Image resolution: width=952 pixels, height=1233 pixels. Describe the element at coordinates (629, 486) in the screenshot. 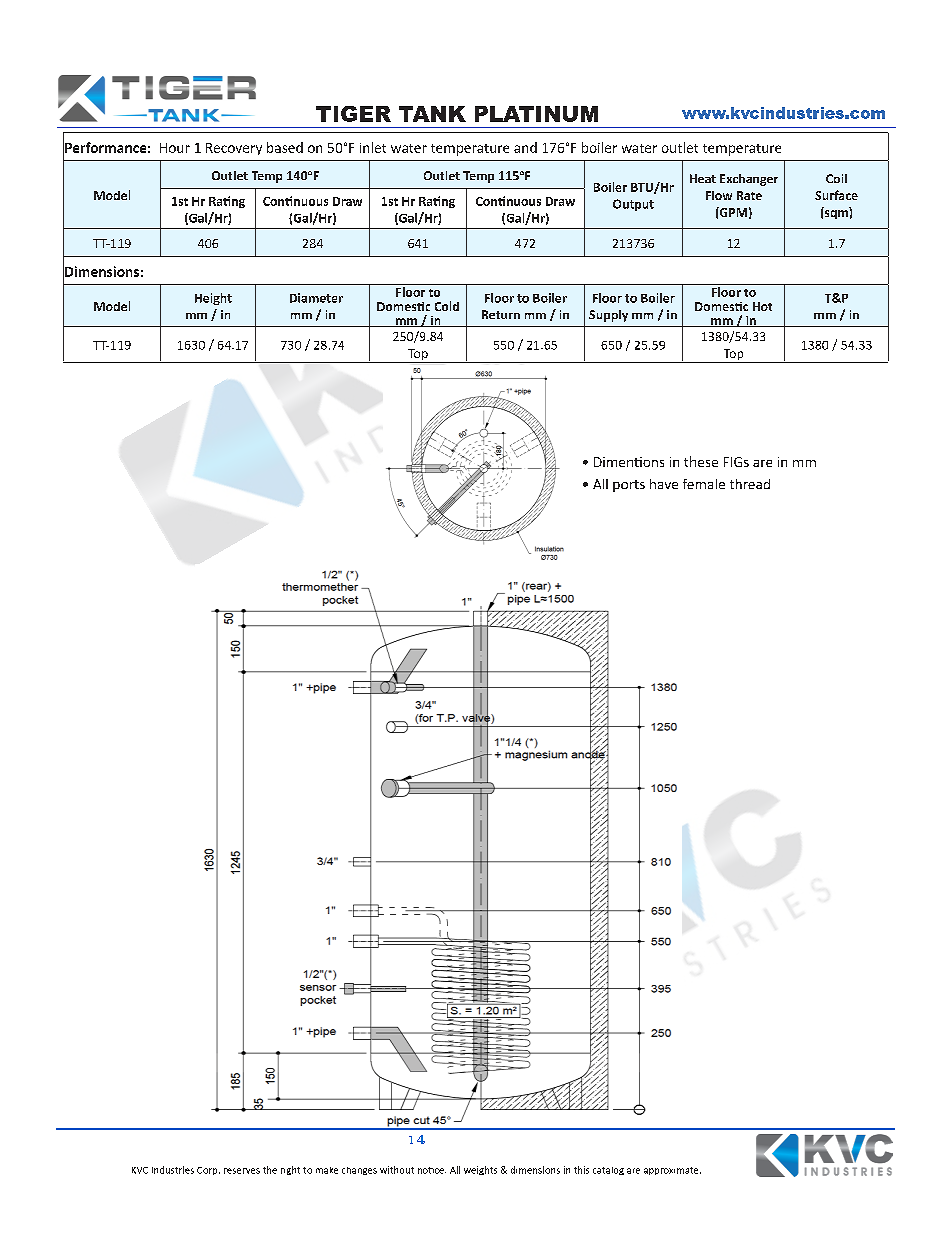

I see `ports` at that location.
